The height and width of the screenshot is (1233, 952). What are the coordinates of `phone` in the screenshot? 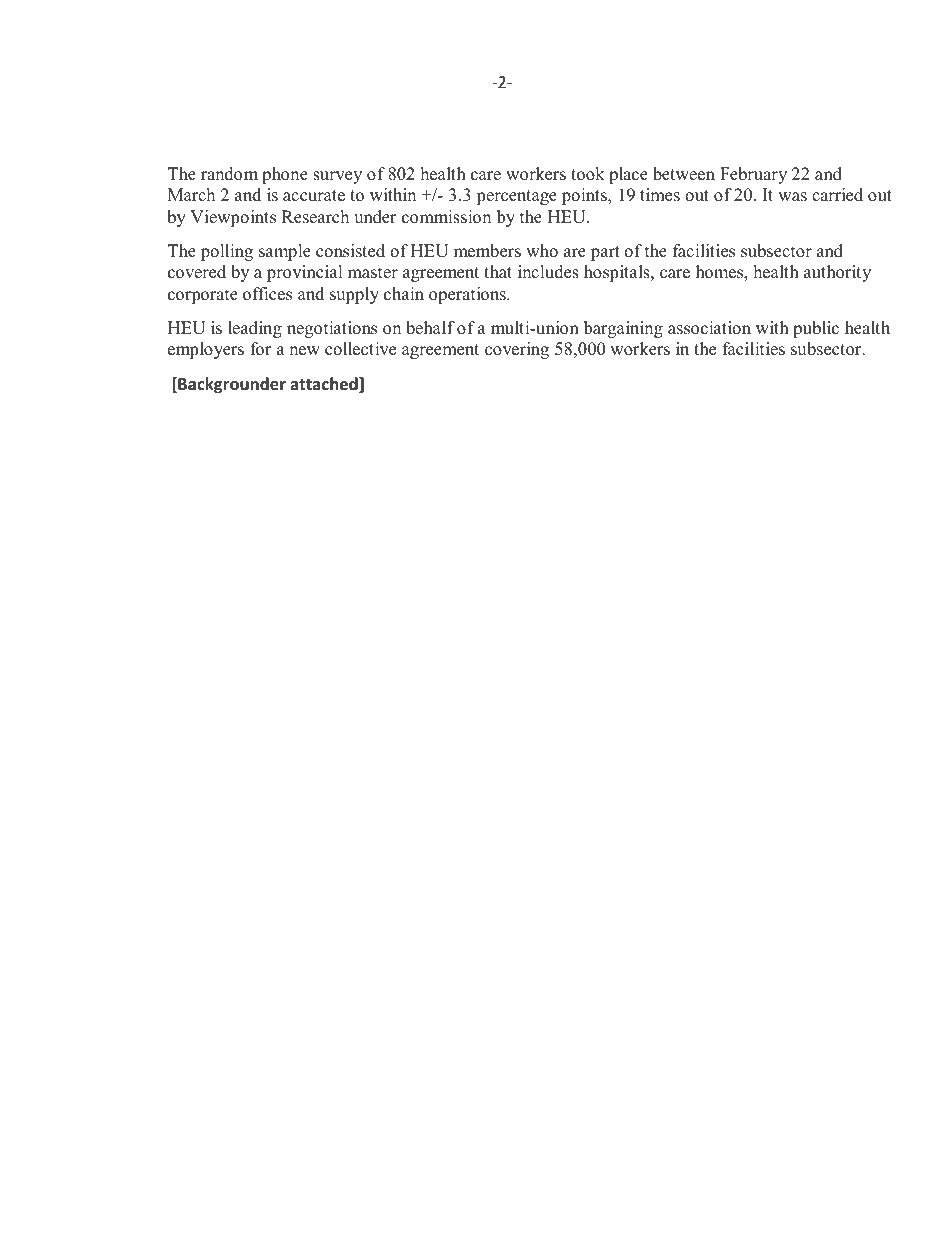 It's located at (285, 175).
